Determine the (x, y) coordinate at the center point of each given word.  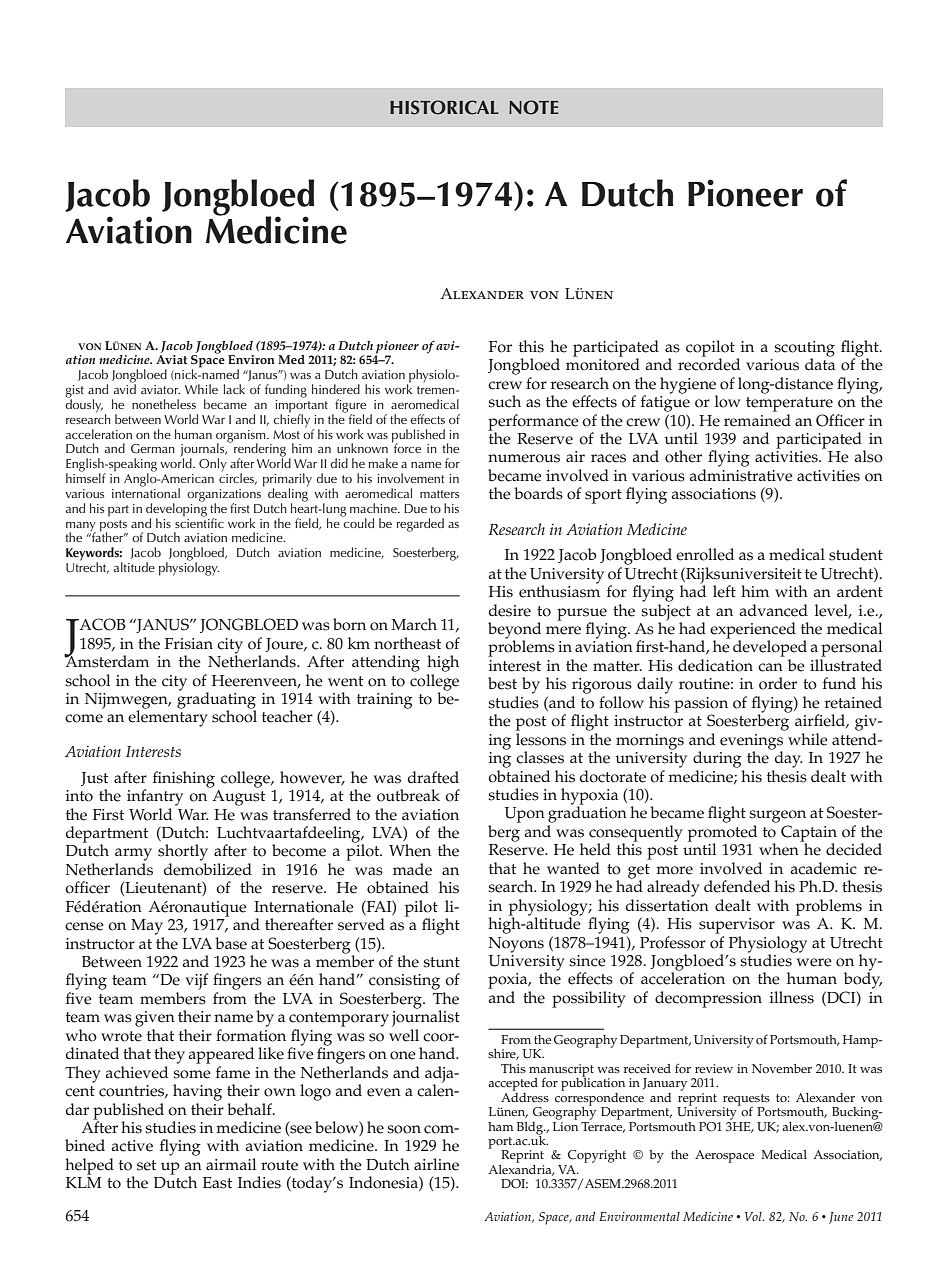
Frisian (189, 644)
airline (436, 1164)
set (146, 1165)
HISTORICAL (444, 107)
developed (770, 648)
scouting (804, 350)
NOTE (533, 107)
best (502, 683)
